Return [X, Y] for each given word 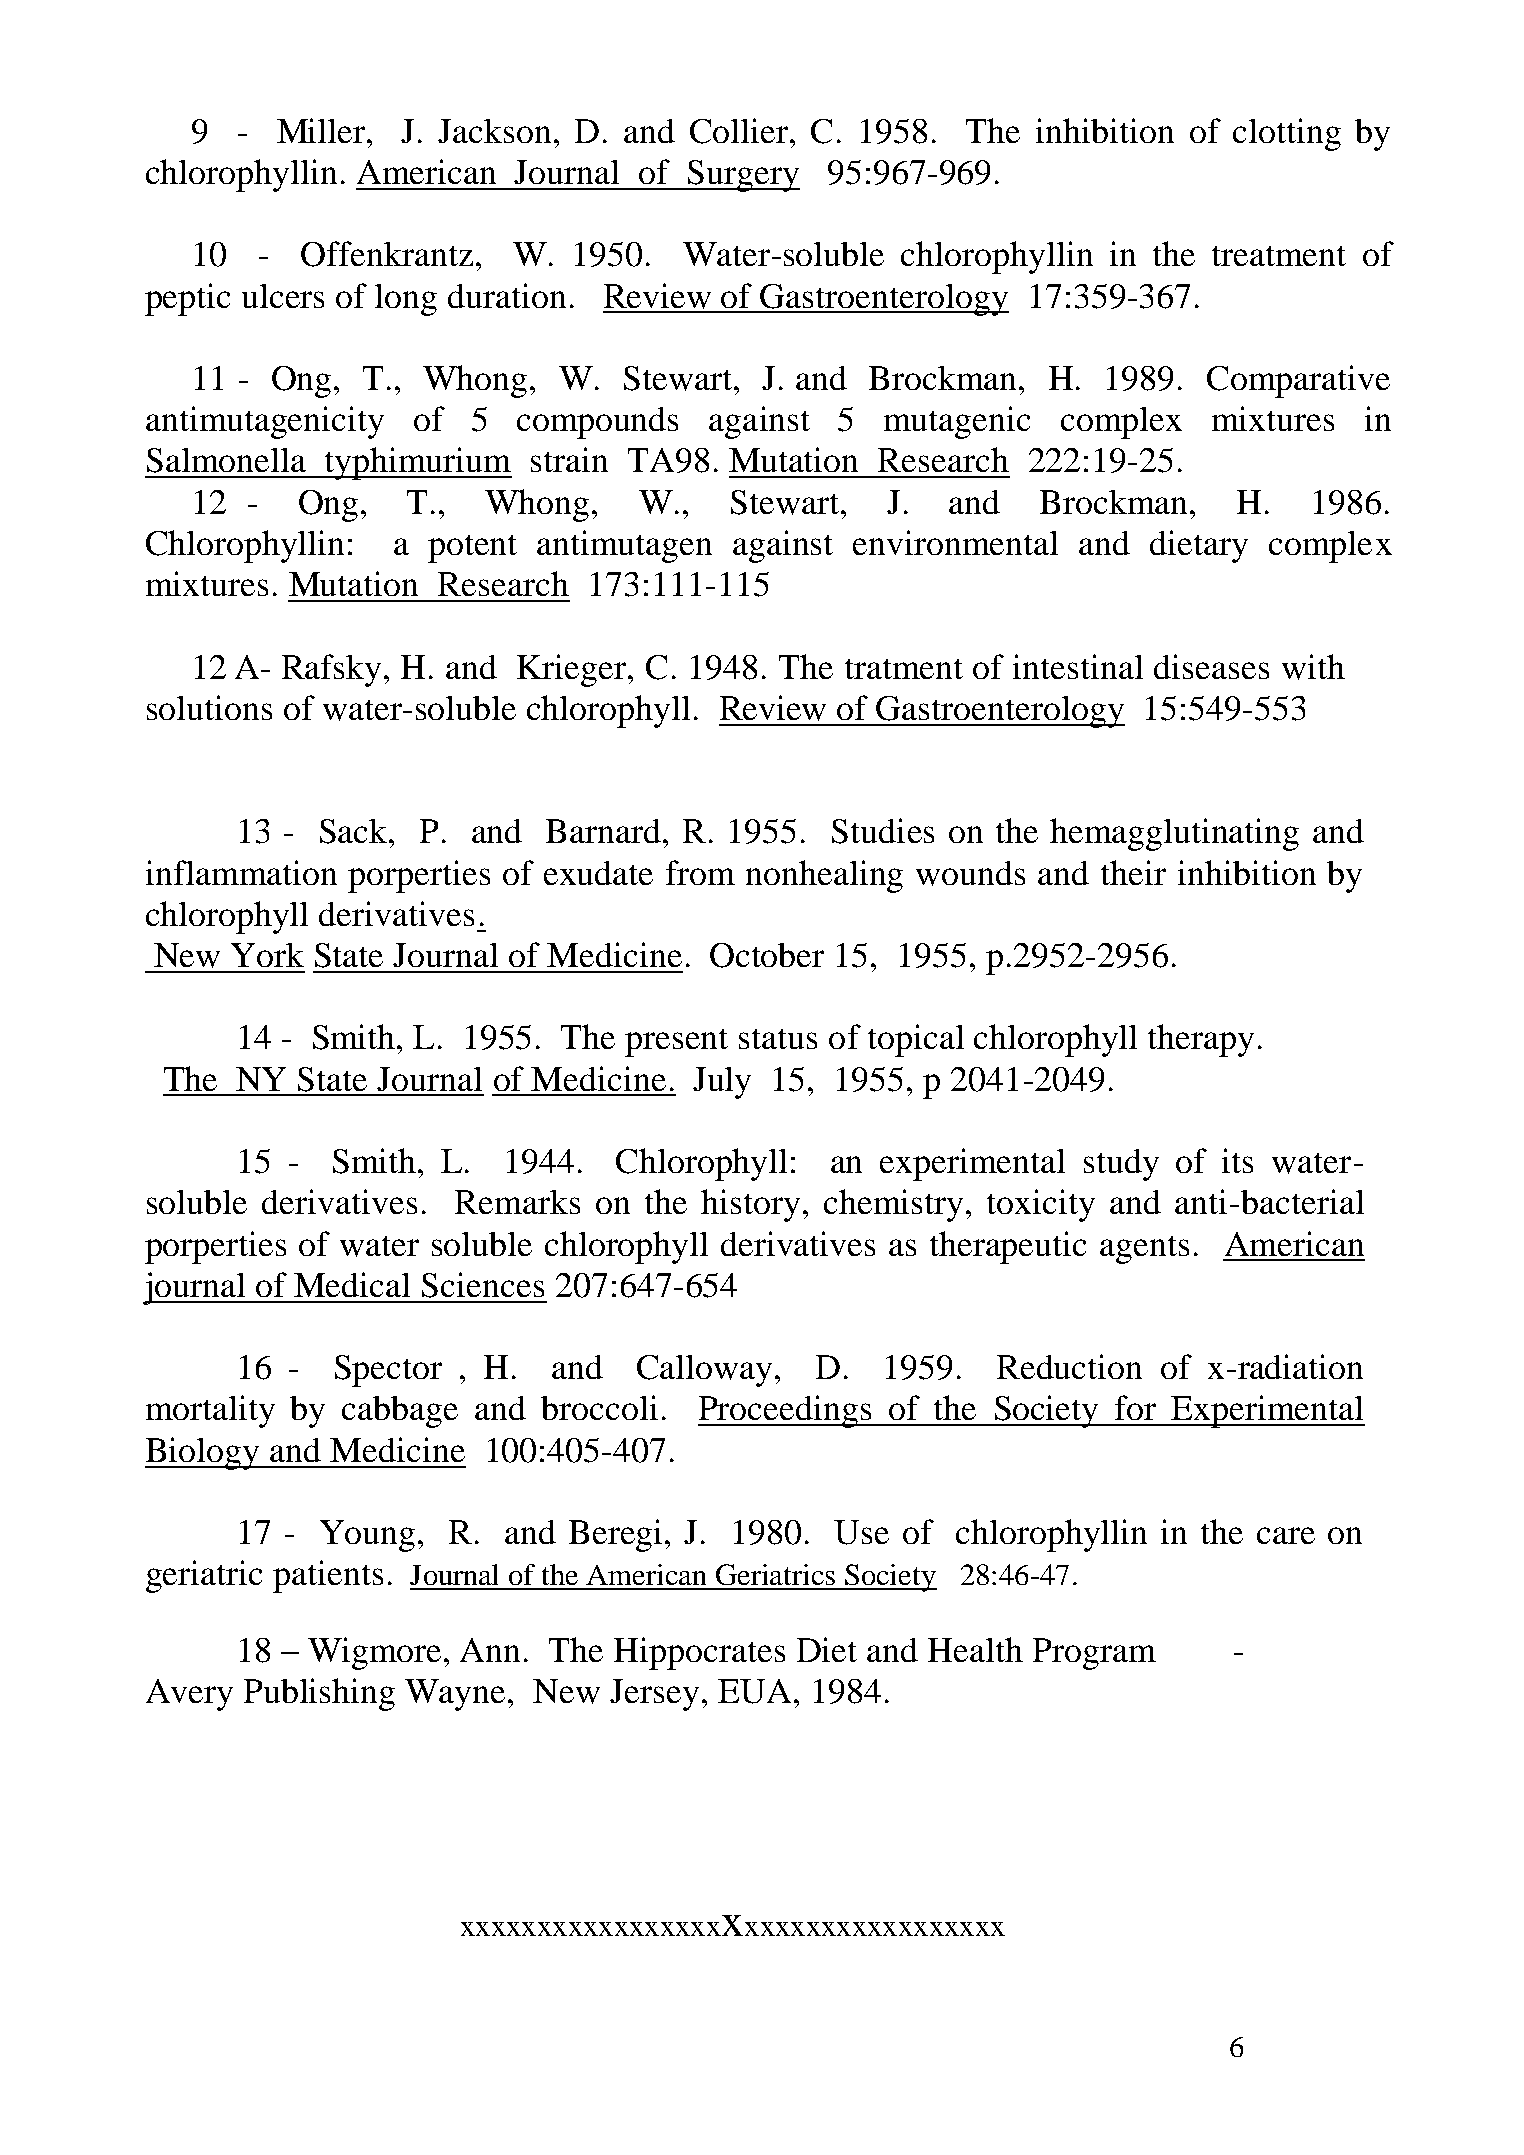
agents [1144, 1250]
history [750, 1205]
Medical [352, 1284]
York [267, 955]
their [1133, 872]
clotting [1287, 134]
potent [472, 549]
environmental [955, 542]
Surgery [742, 176]
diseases [1211, 666]
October [767, 955]
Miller [323, 130]
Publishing [319, 1694]
